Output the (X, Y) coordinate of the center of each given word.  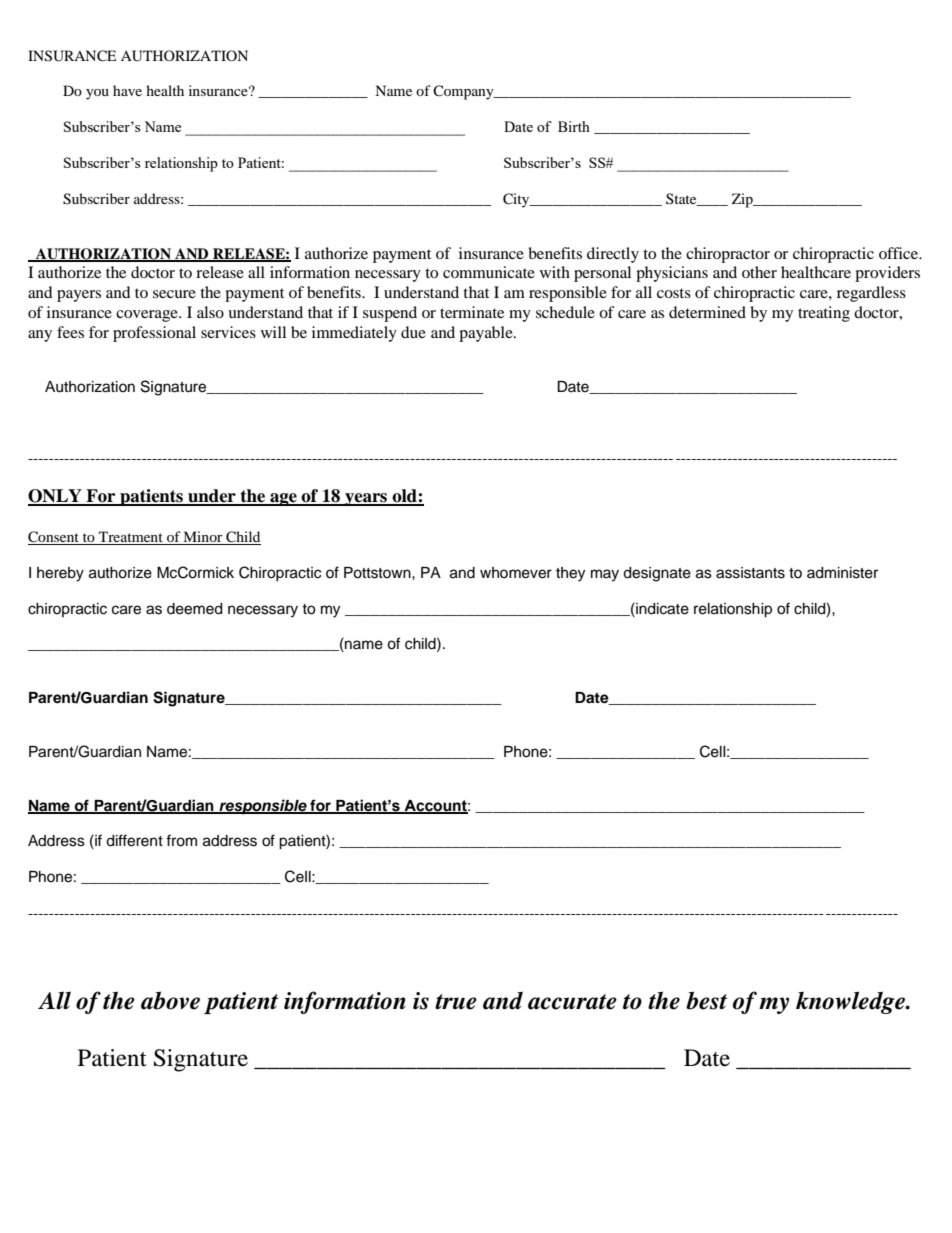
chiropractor (728, 255)
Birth (574, 126)
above (170, 1000)
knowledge (851, 1002)
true (456, 1002)
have (127, 90)
